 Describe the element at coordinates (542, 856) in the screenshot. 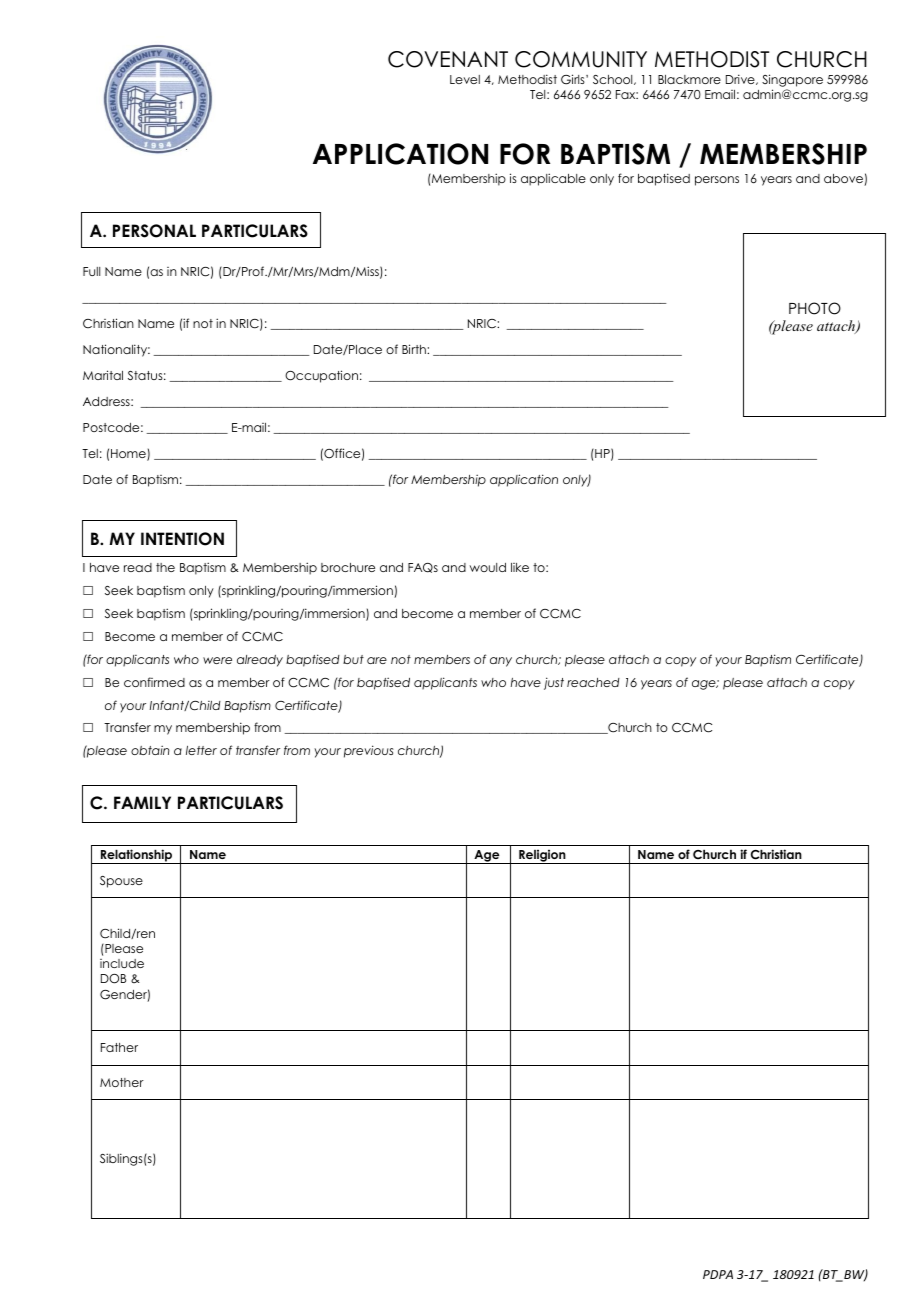

I see `Religion` at that location.
